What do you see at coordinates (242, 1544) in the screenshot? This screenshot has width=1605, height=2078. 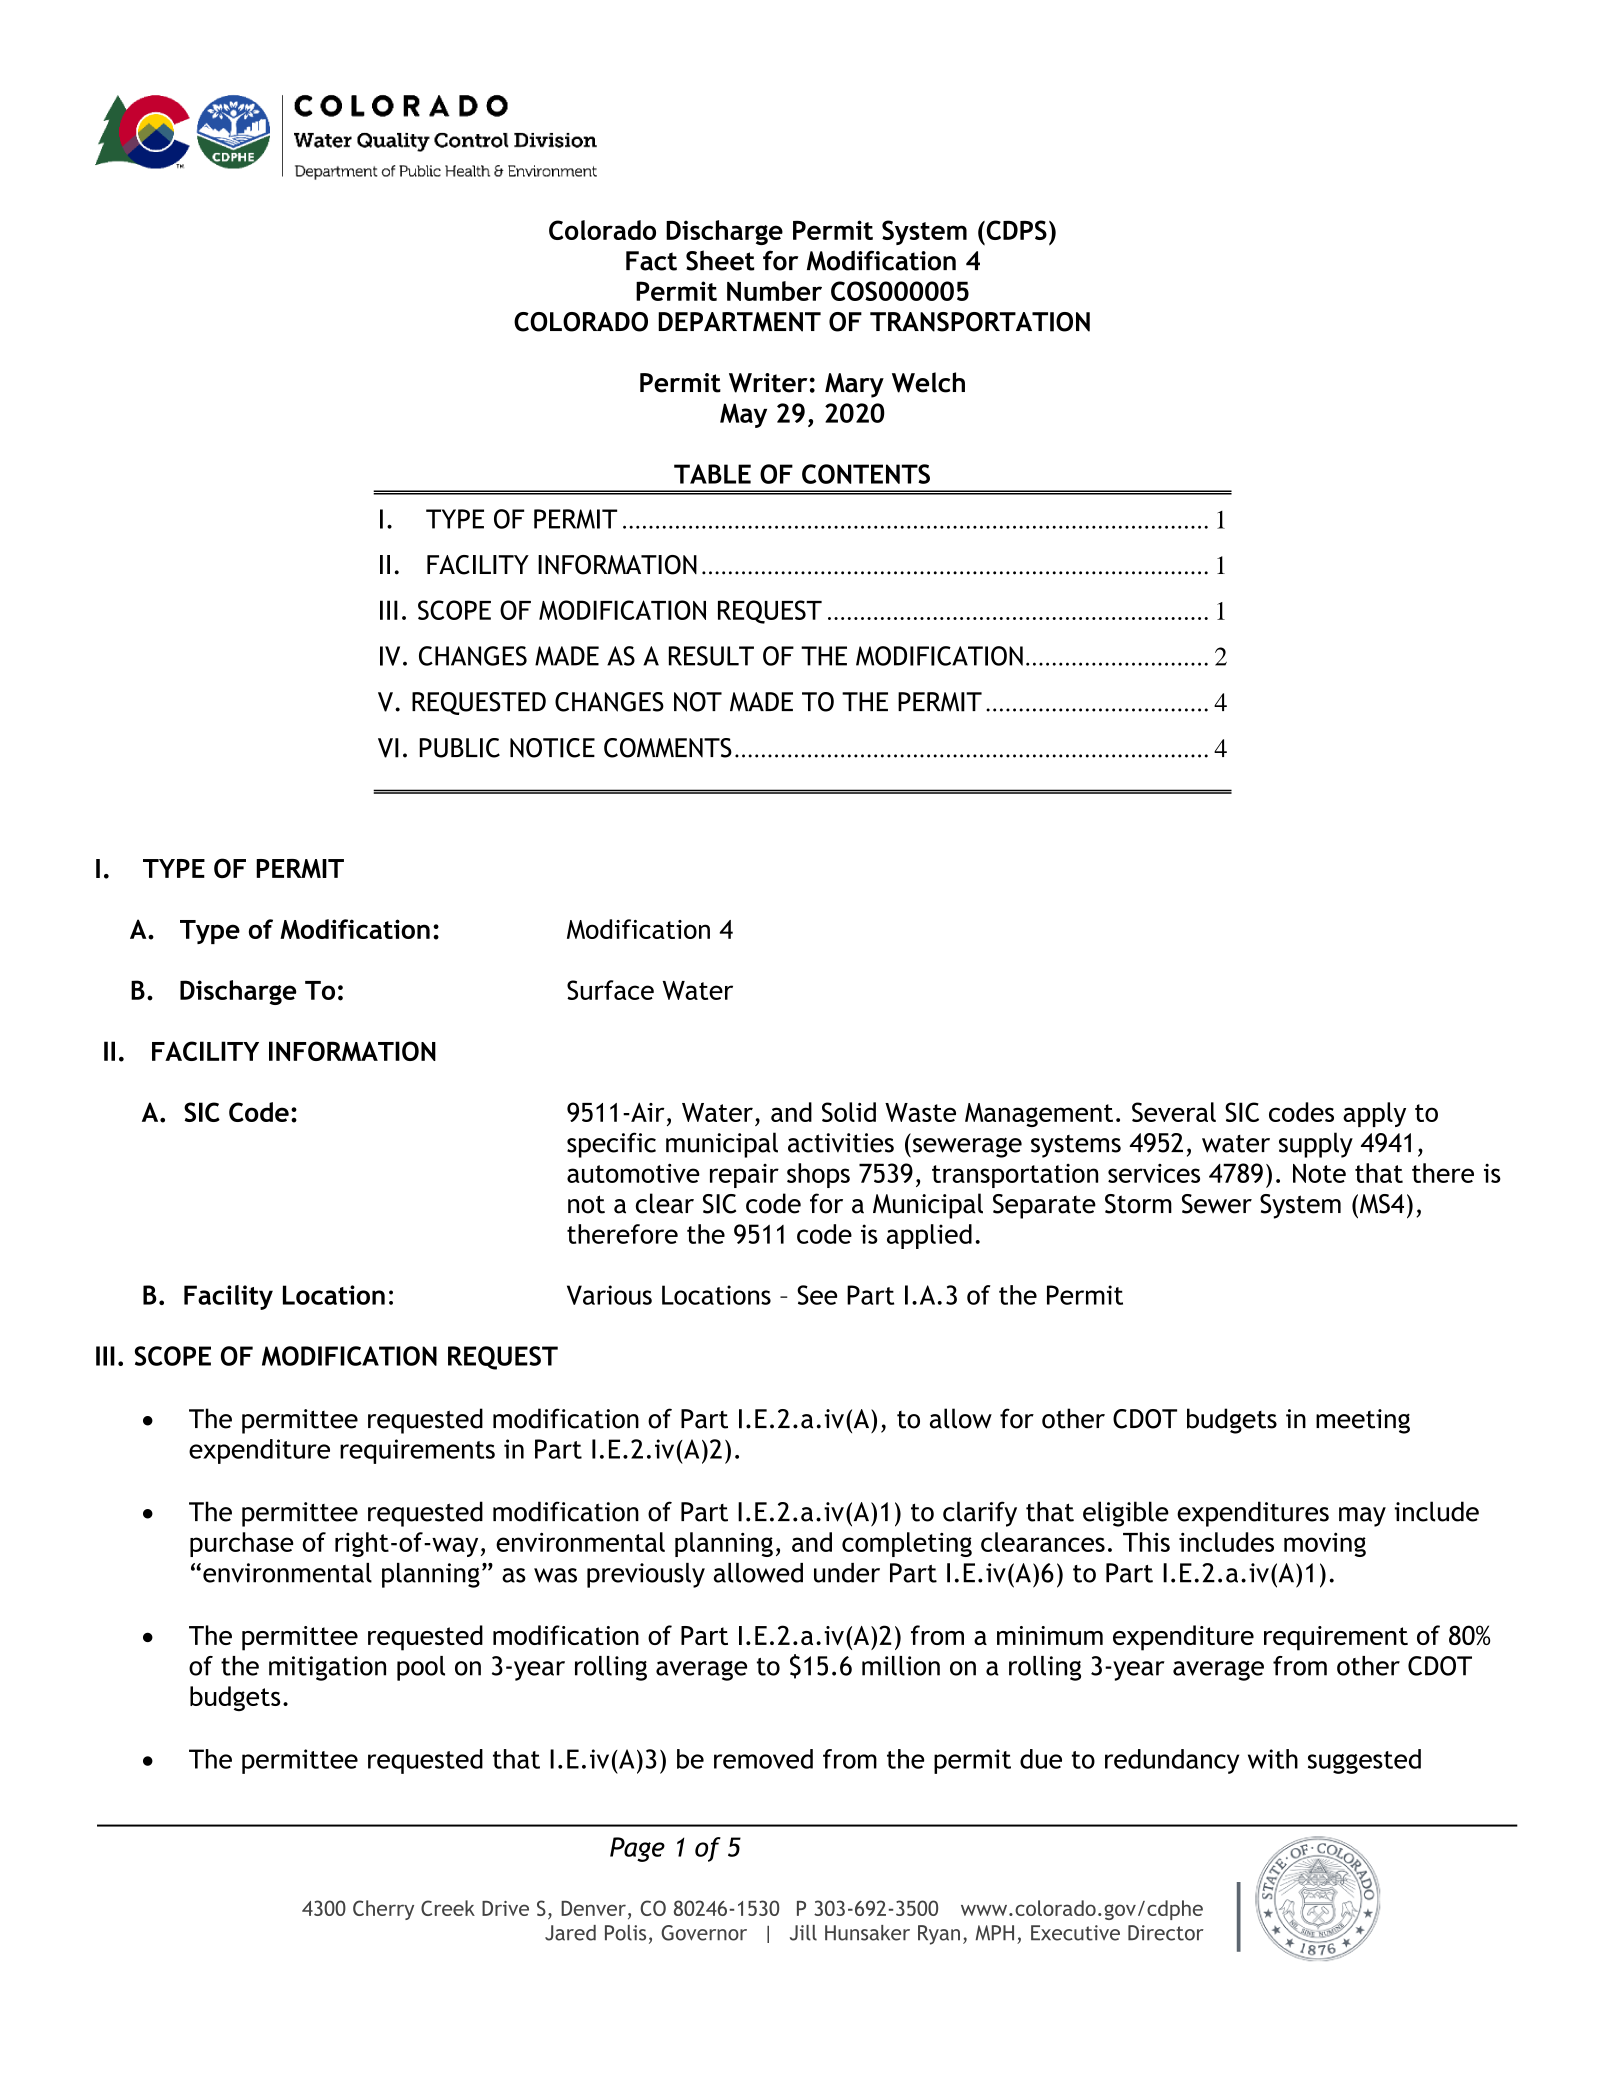 I see `purchase` at bounding box center [242, 1544].
